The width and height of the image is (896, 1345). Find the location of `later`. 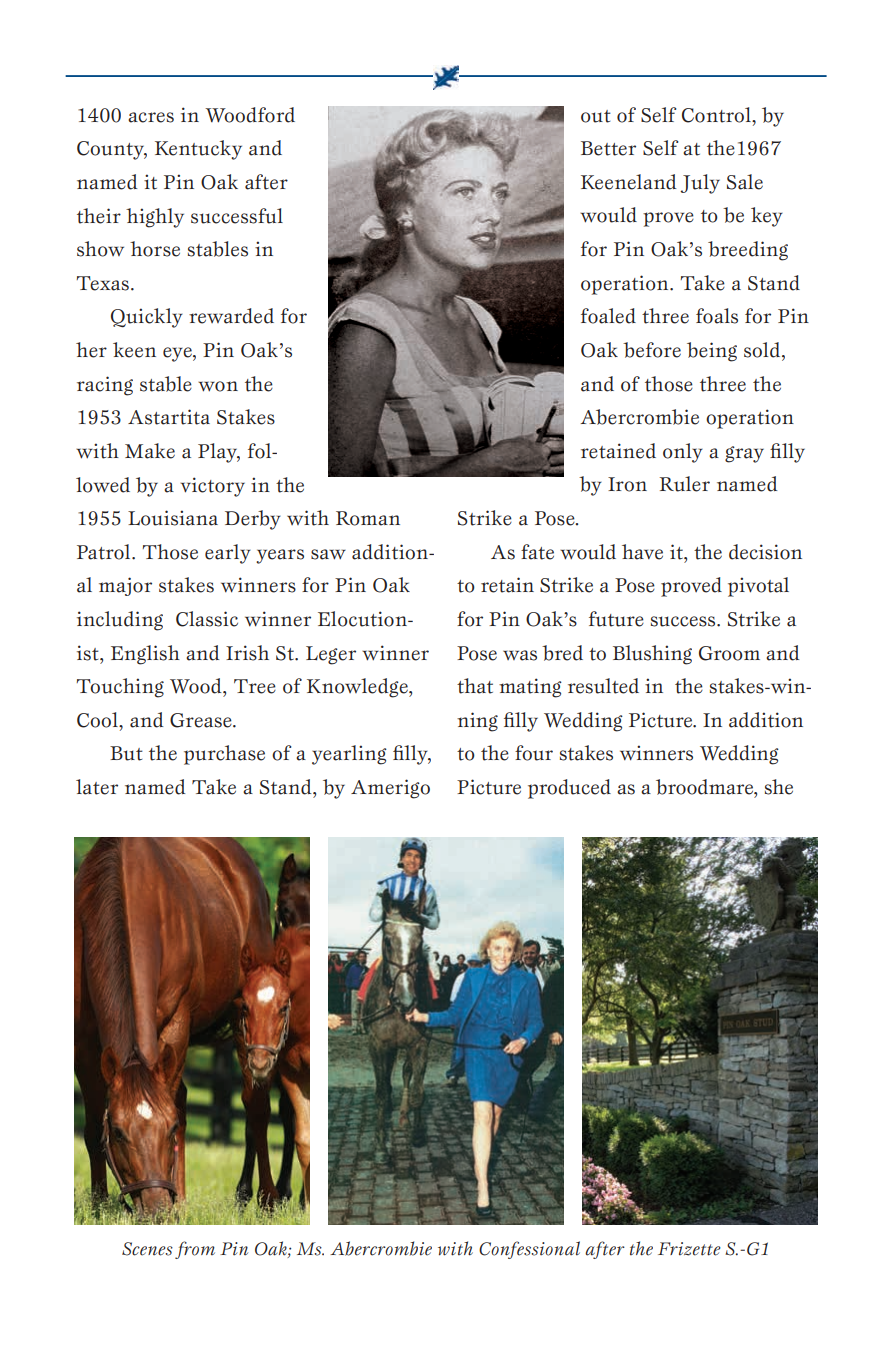

later is located at coordinates (97, 787).
